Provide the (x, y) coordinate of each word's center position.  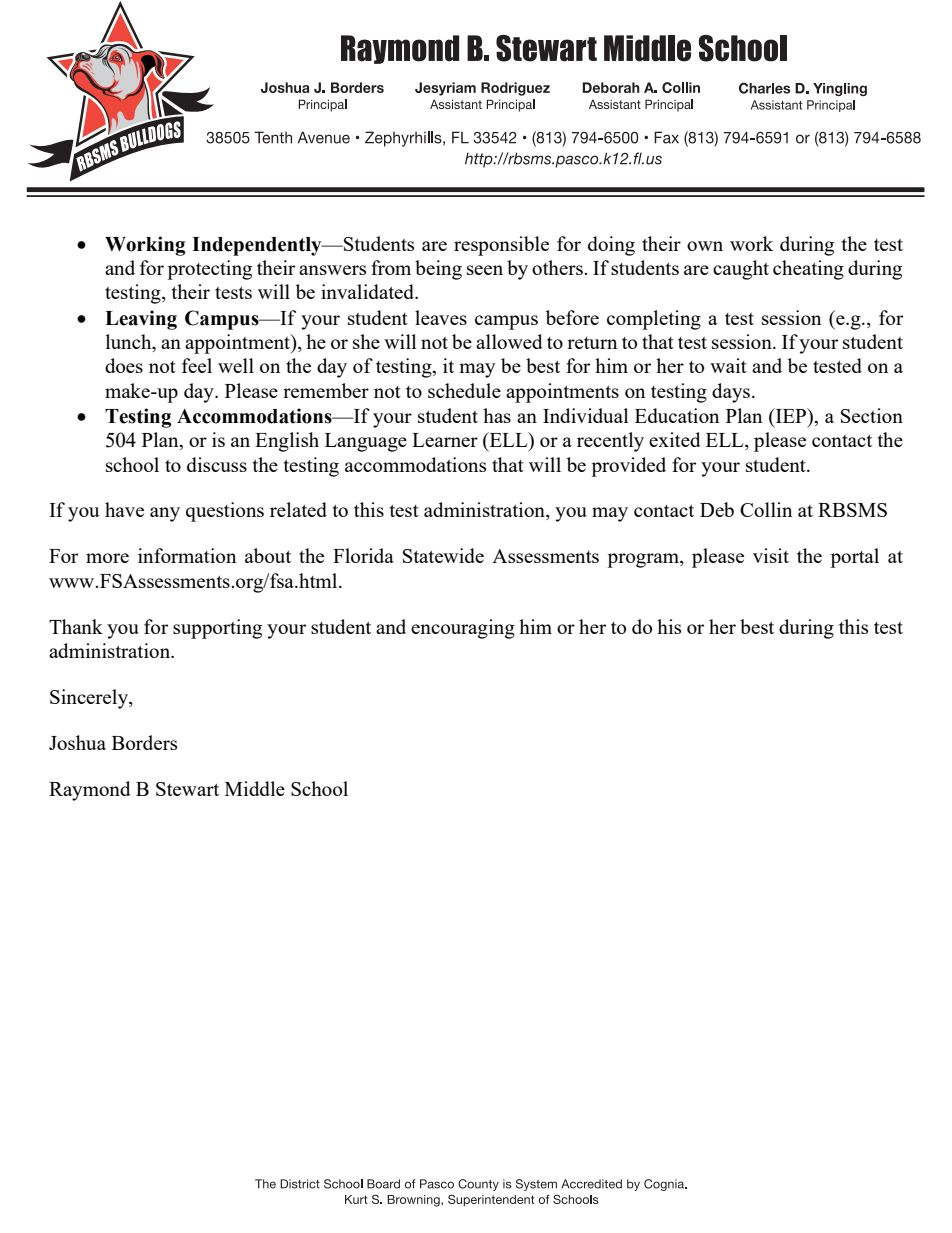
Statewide (443, 555)
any (165, 514)
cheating (808, 270)
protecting (209, 270)
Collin (766, 509)
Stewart (187, 789)
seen (485, 270)
